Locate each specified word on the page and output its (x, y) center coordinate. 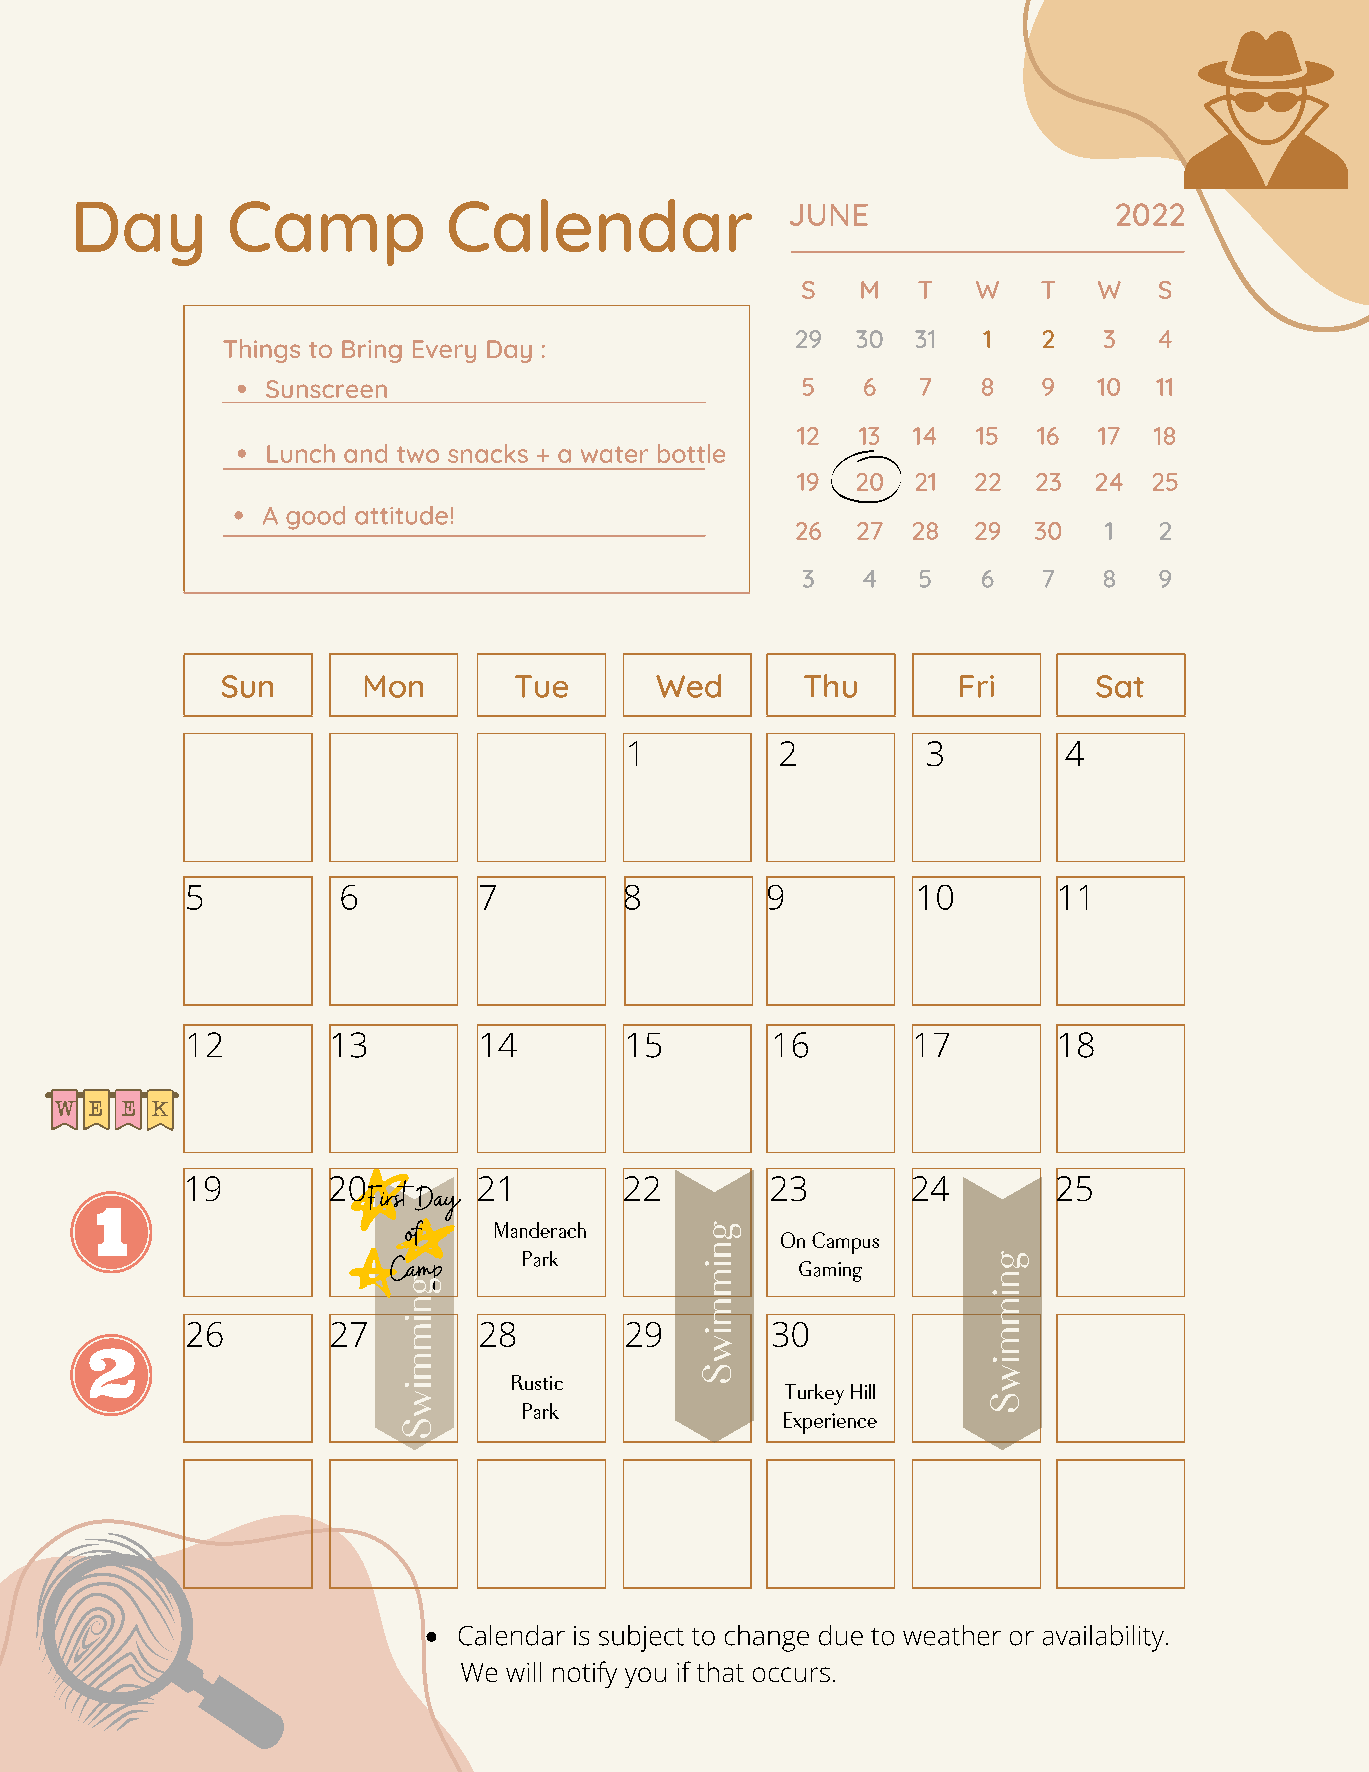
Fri (977, 686)
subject (641, 1638)
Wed (688, 686)
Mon (394, 686)
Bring (372, 351)
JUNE (829, 215)
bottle (691, 453)
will (523, 1672)
